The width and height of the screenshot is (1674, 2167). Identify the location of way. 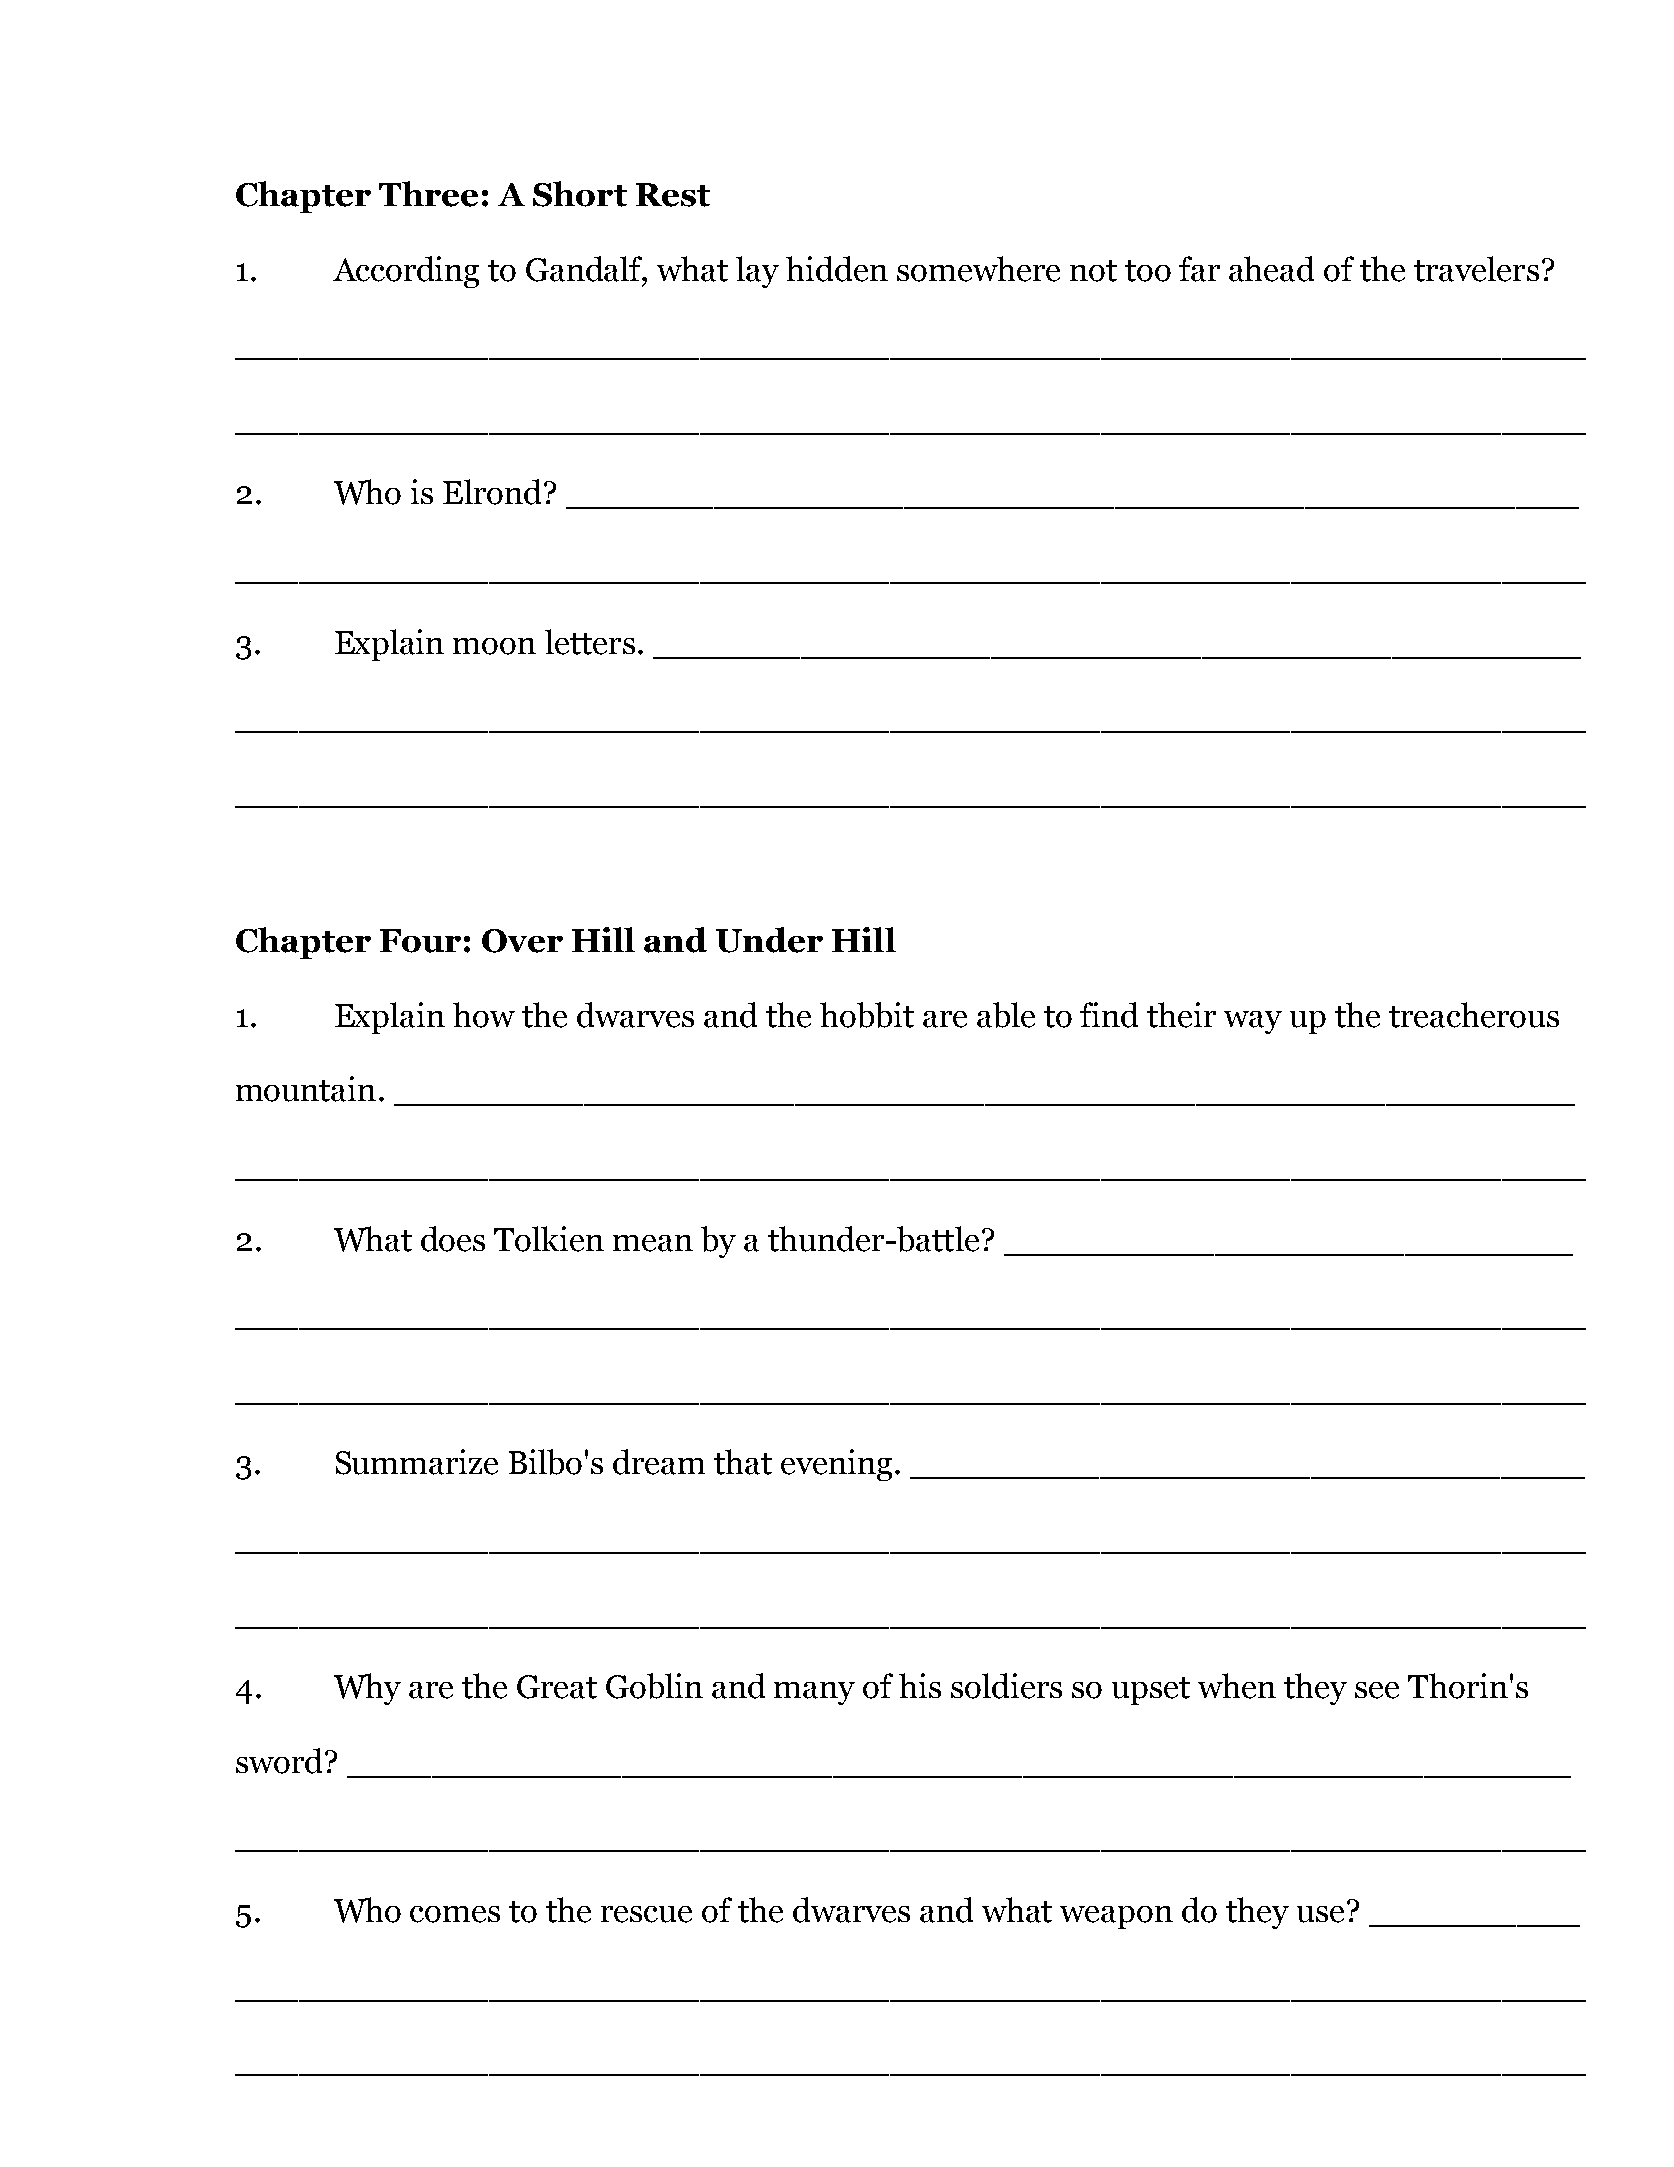
(1253, 1022).
